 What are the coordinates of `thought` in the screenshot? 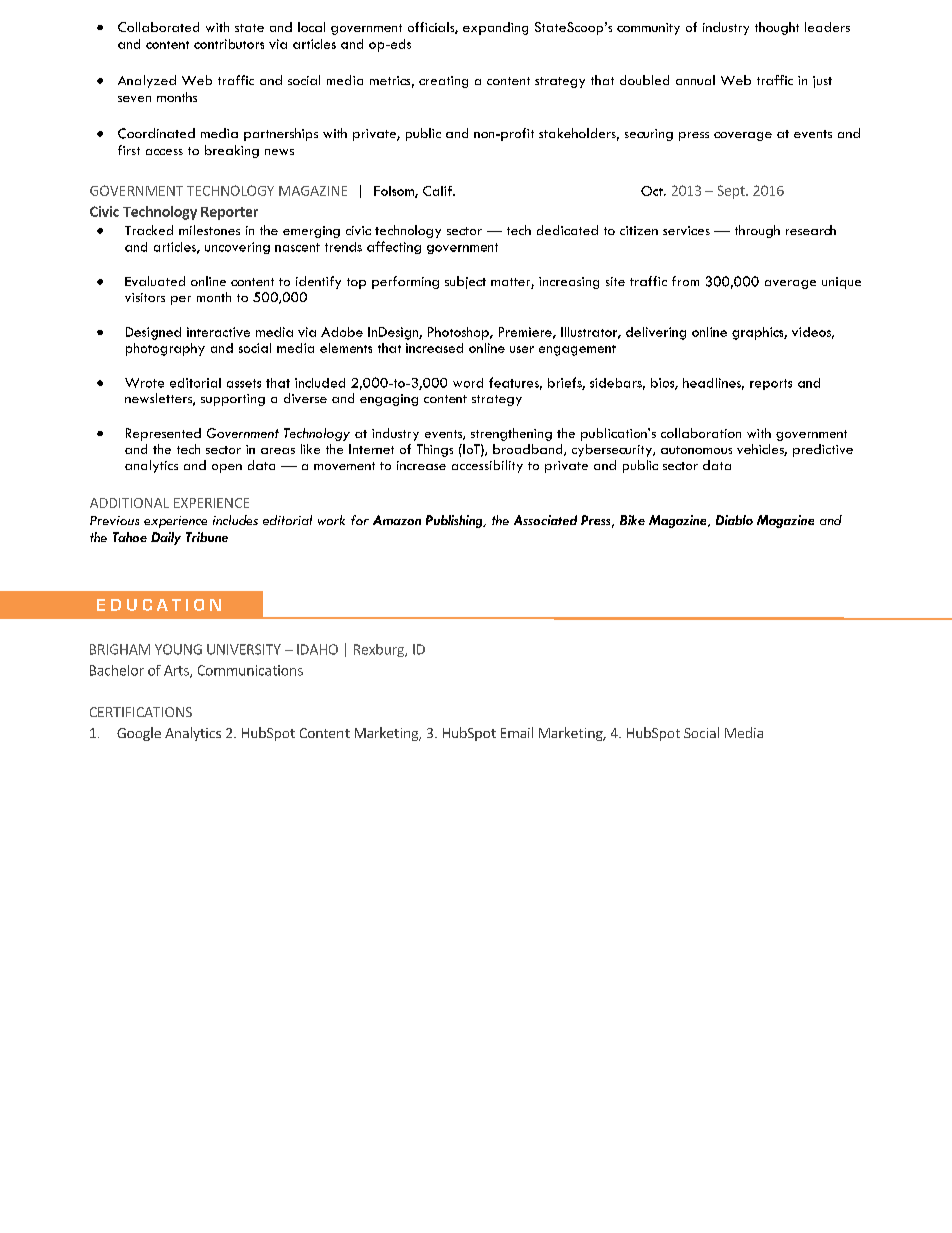 It's located at (777, 28).
